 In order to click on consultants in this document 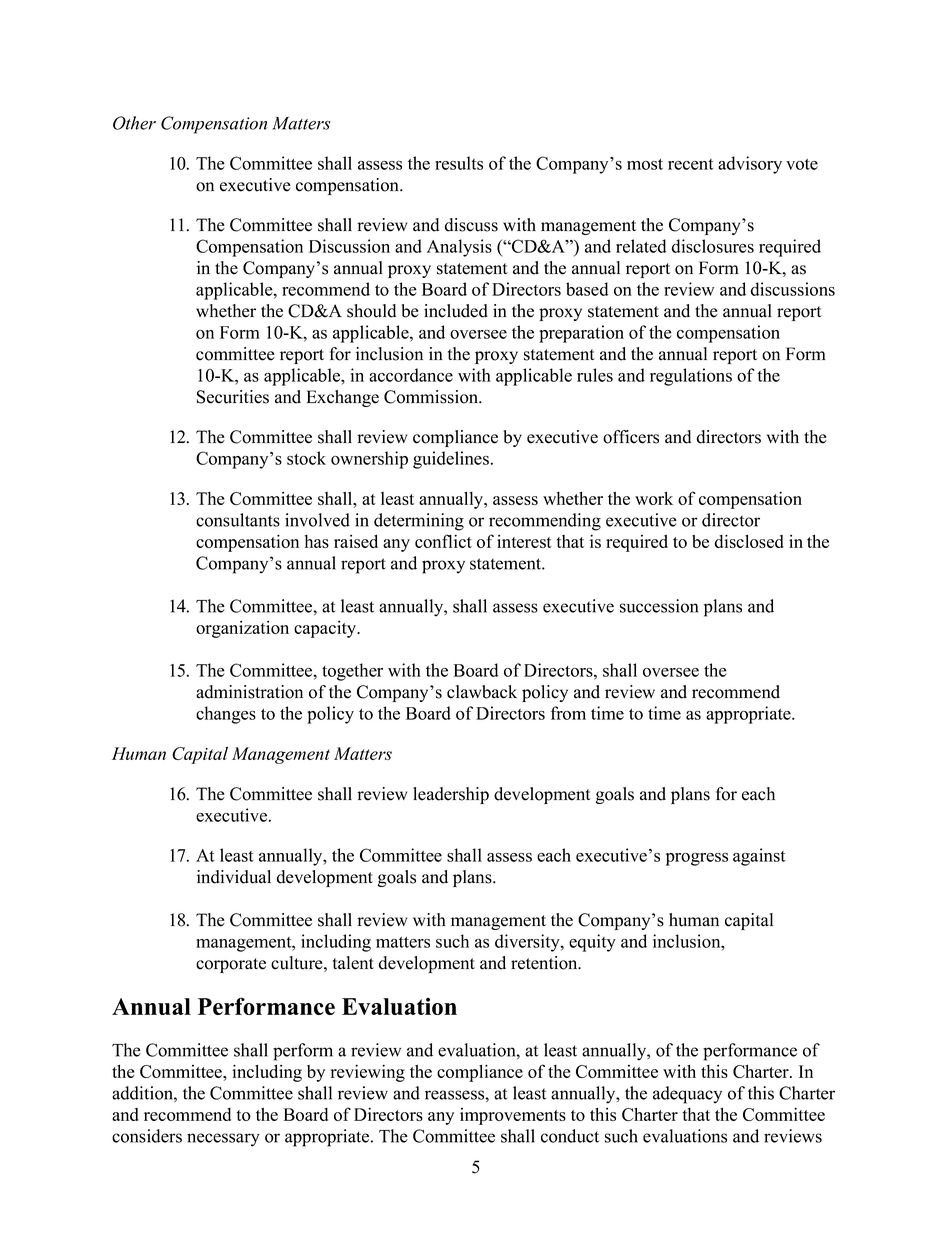, I will do `click(238, 520)`.
